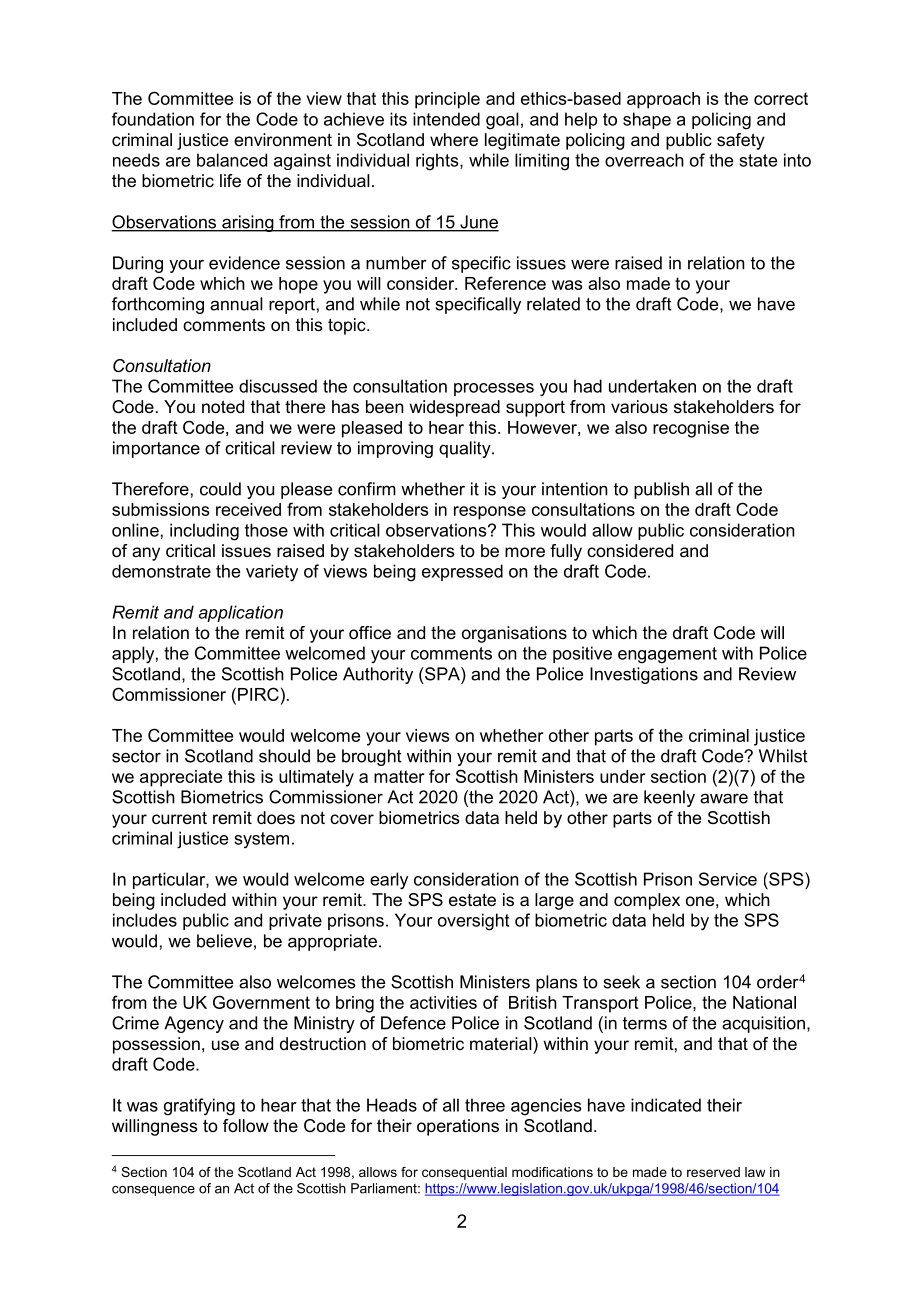 The width and height of the screenshot is (924, 1308). I want to click on safety, so click(741, 141).
